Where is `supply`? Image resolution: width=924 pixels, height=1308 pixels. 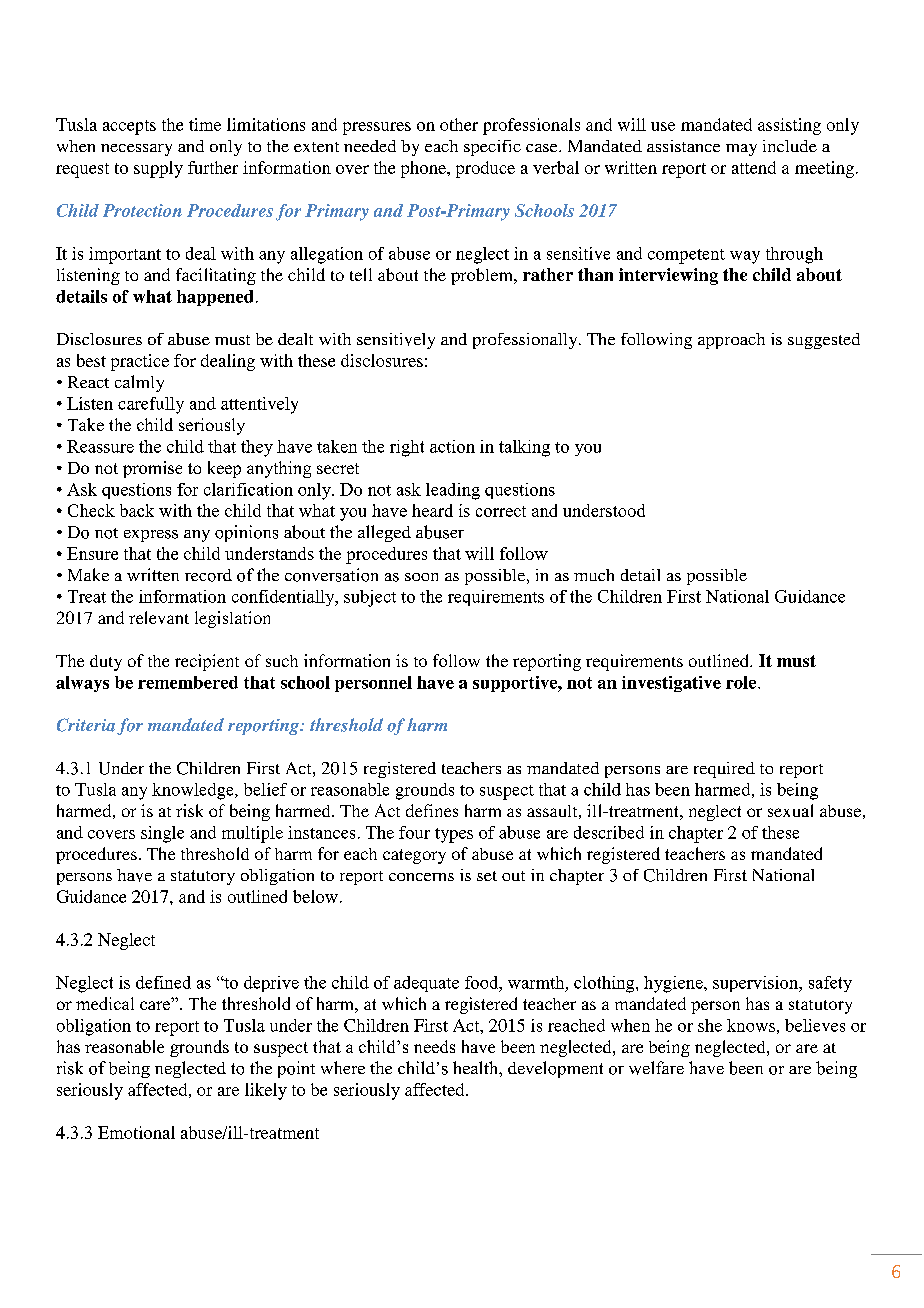
supply is located at coordinates (158, 169).
